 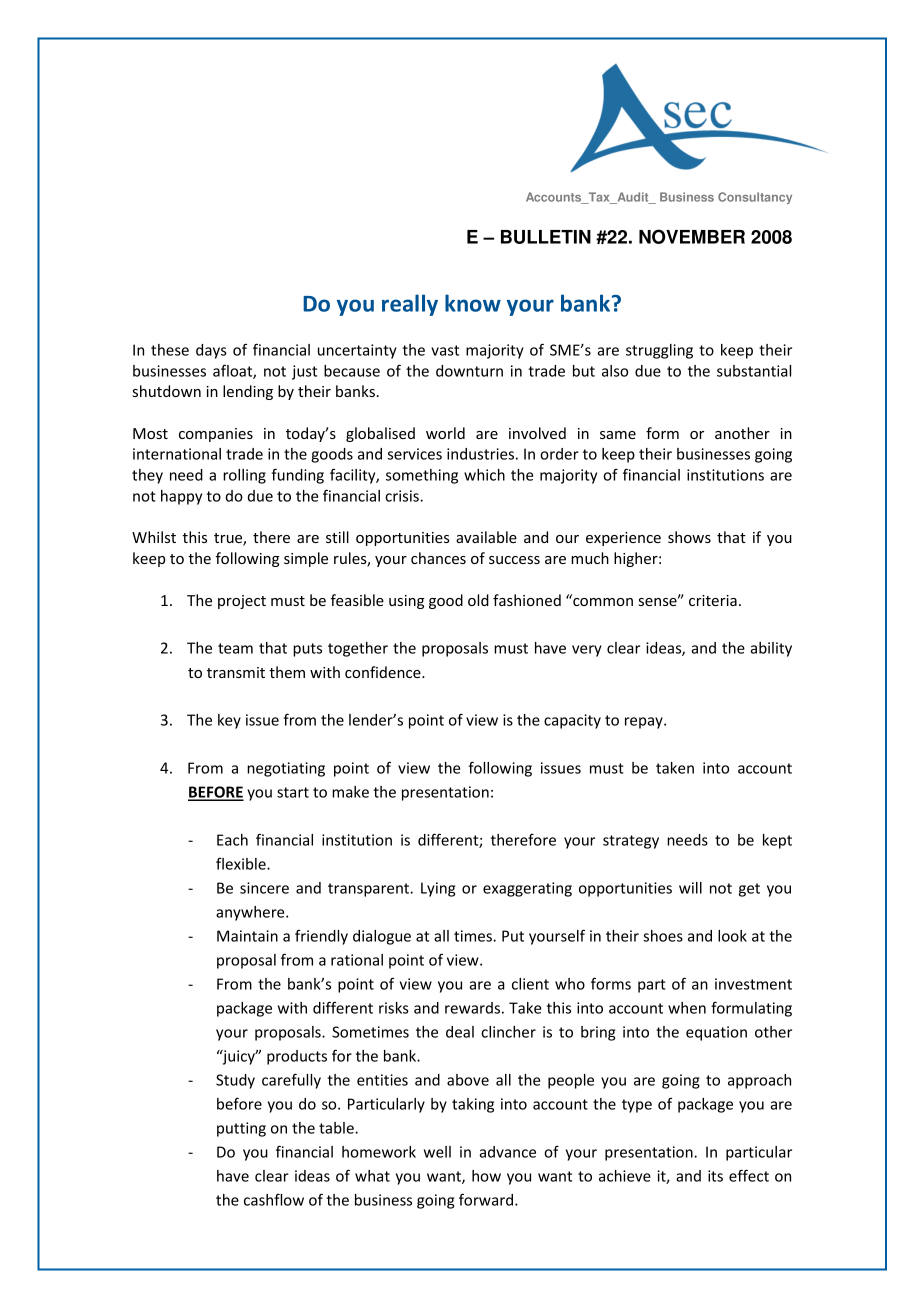 What do you see at coordinates (437, 1152) in the document?
I see `well` at bounding box center [437, 1152].
